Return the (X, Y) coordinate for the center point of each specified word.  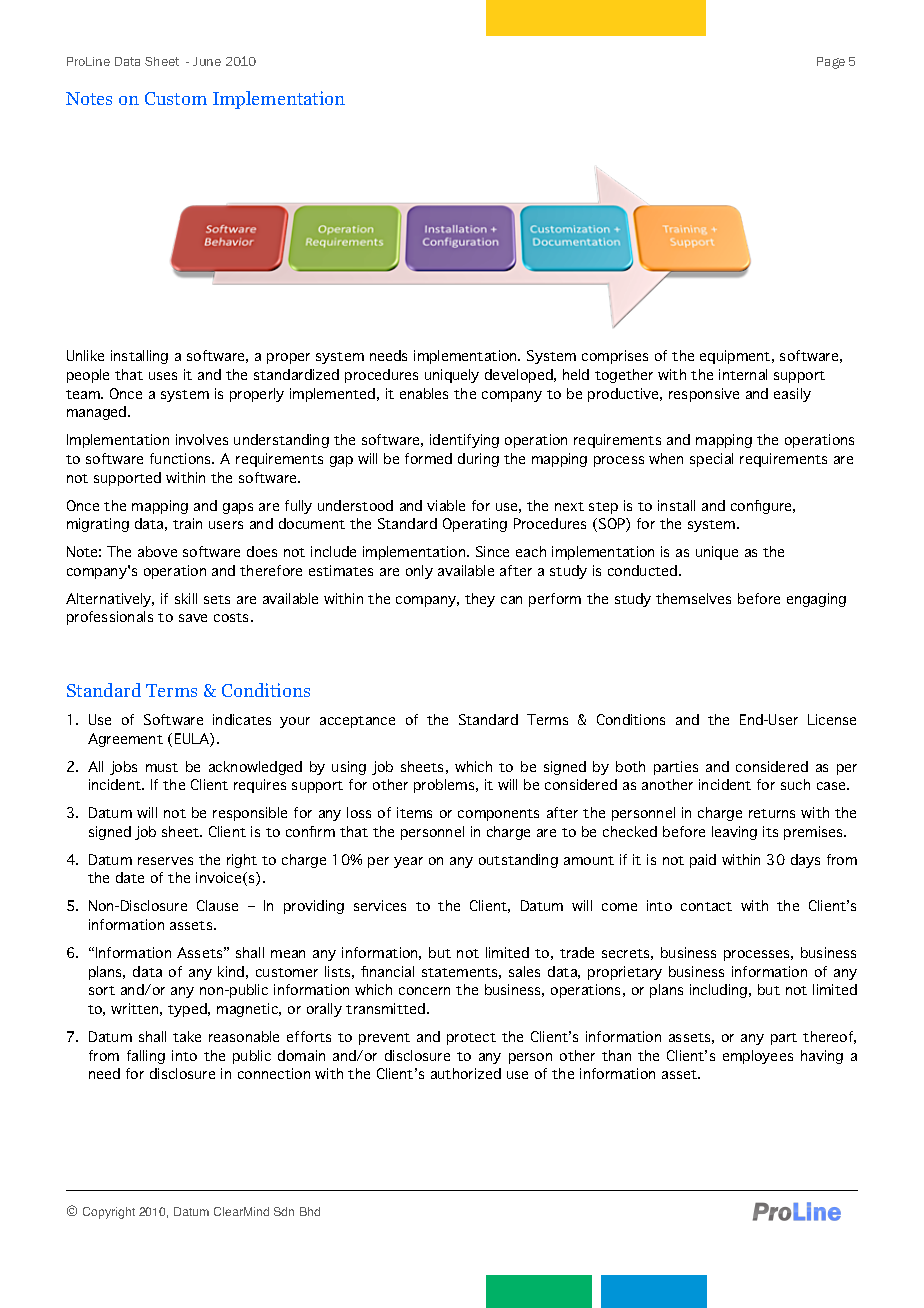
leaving (734, 833)
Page (831, 63)
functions (182, 458)
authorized (466, 1073)
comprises (615, 357)
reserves (165, 861)
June (207, 61)
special (711, 460)
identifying (464, 441)
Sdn (284, 1211)
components (498, 815)
